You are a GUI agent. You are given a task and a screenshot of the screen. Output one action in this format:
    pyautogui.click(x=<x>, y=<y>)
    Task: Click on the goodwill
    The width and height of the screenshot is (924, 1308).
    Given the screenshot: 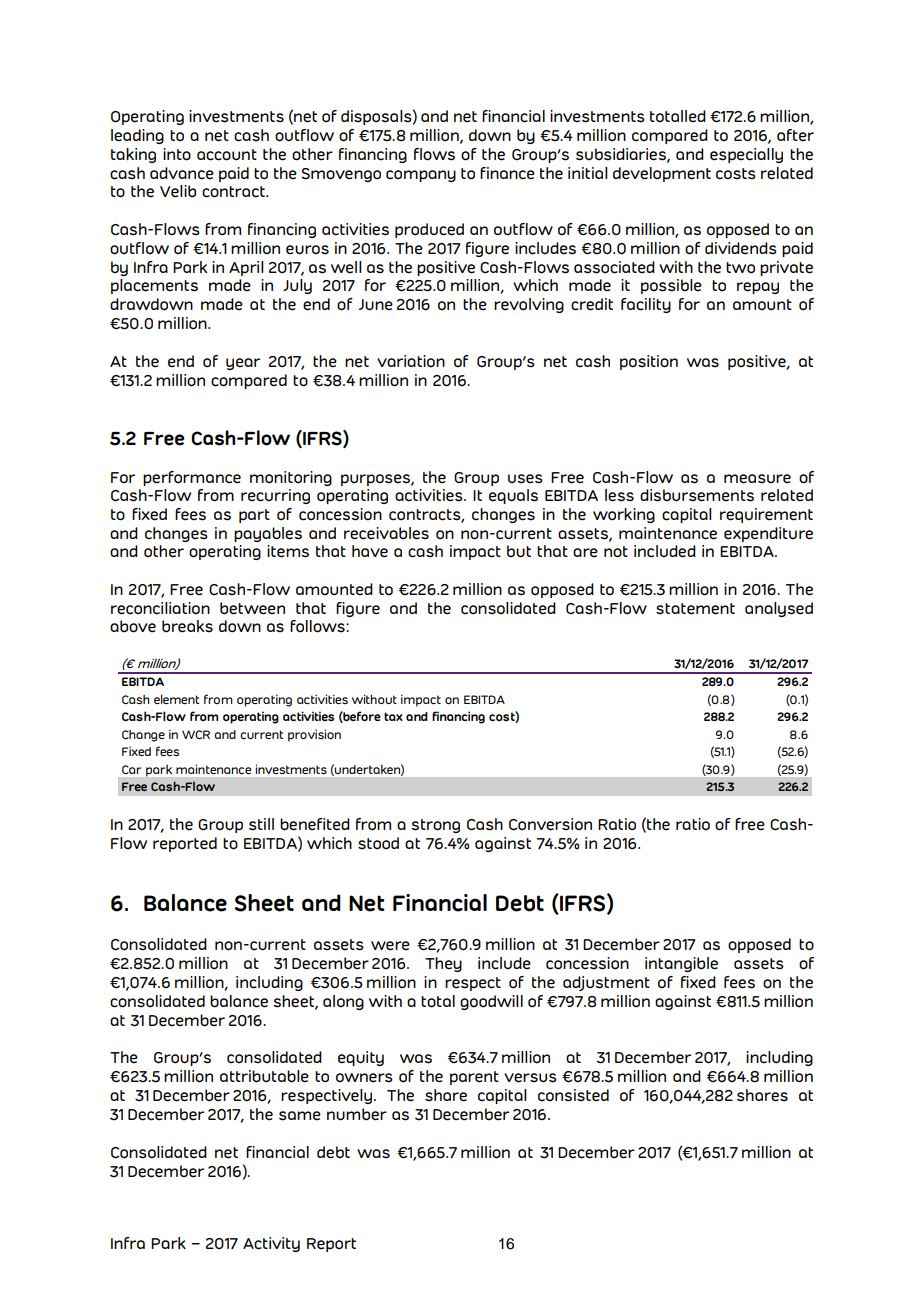 What is the action you would take?
    pyautogui.click(x=491, y=1002)
